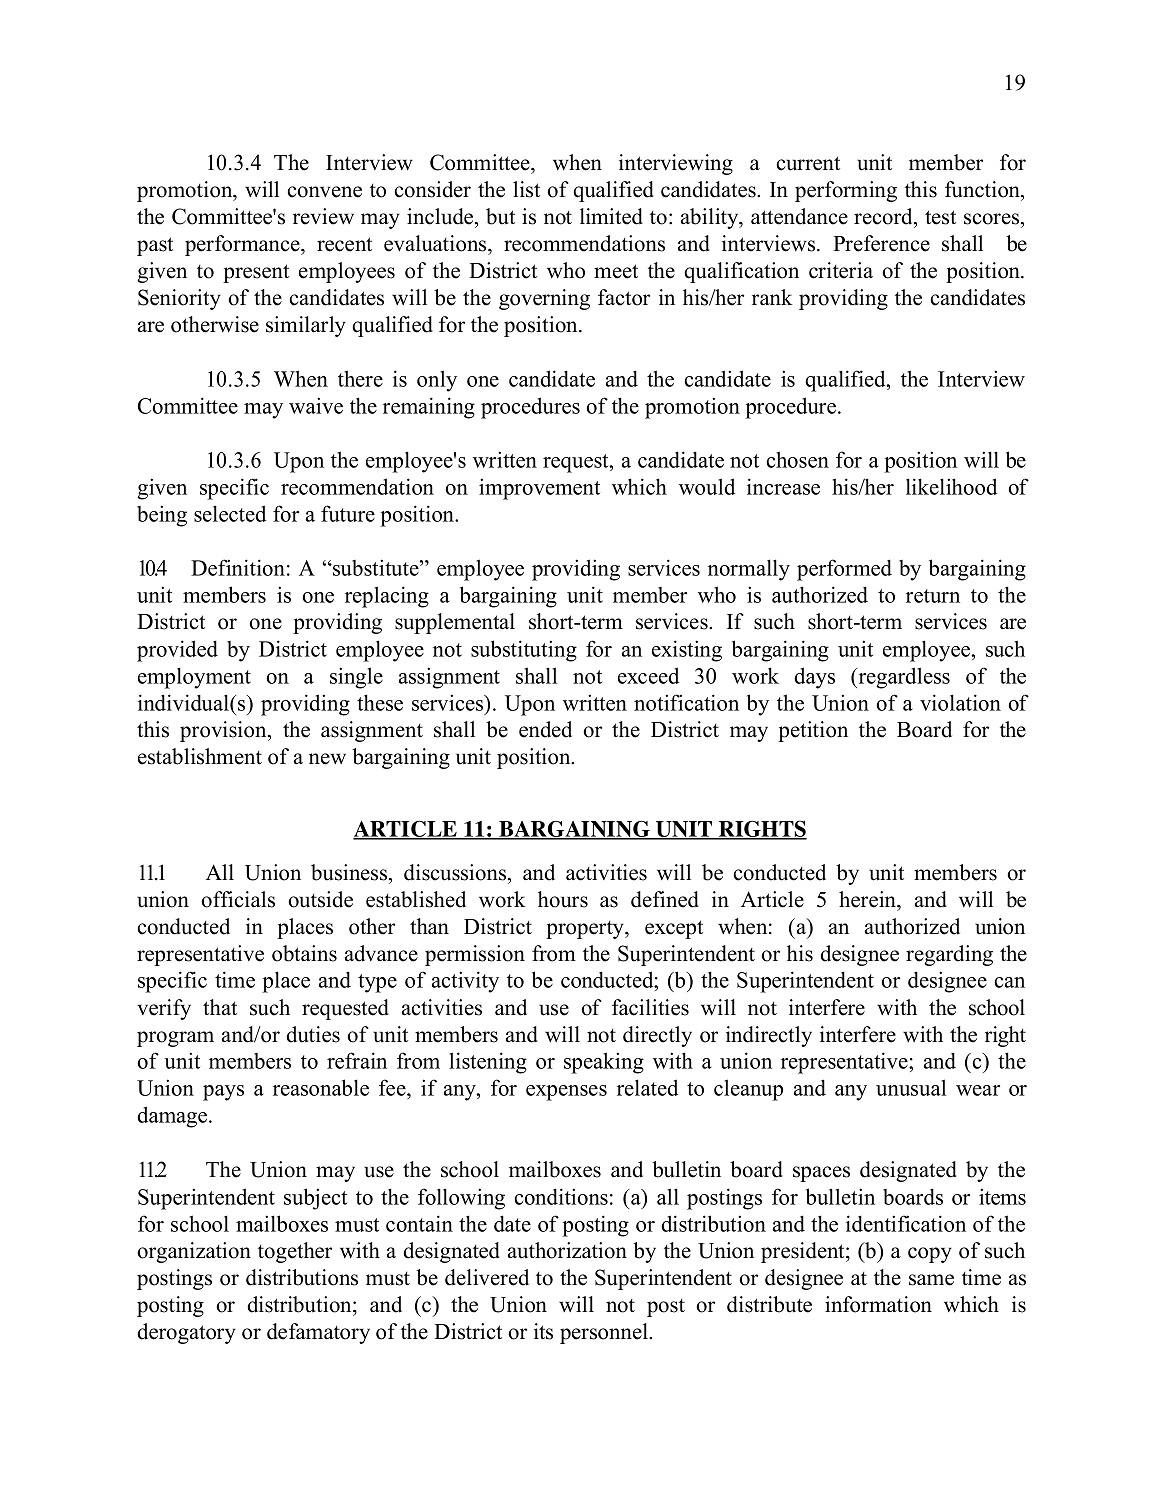  What do you see at coordinates (325, 192) in the screenshot?
I see `convene` at bounding box center [325, 192].
